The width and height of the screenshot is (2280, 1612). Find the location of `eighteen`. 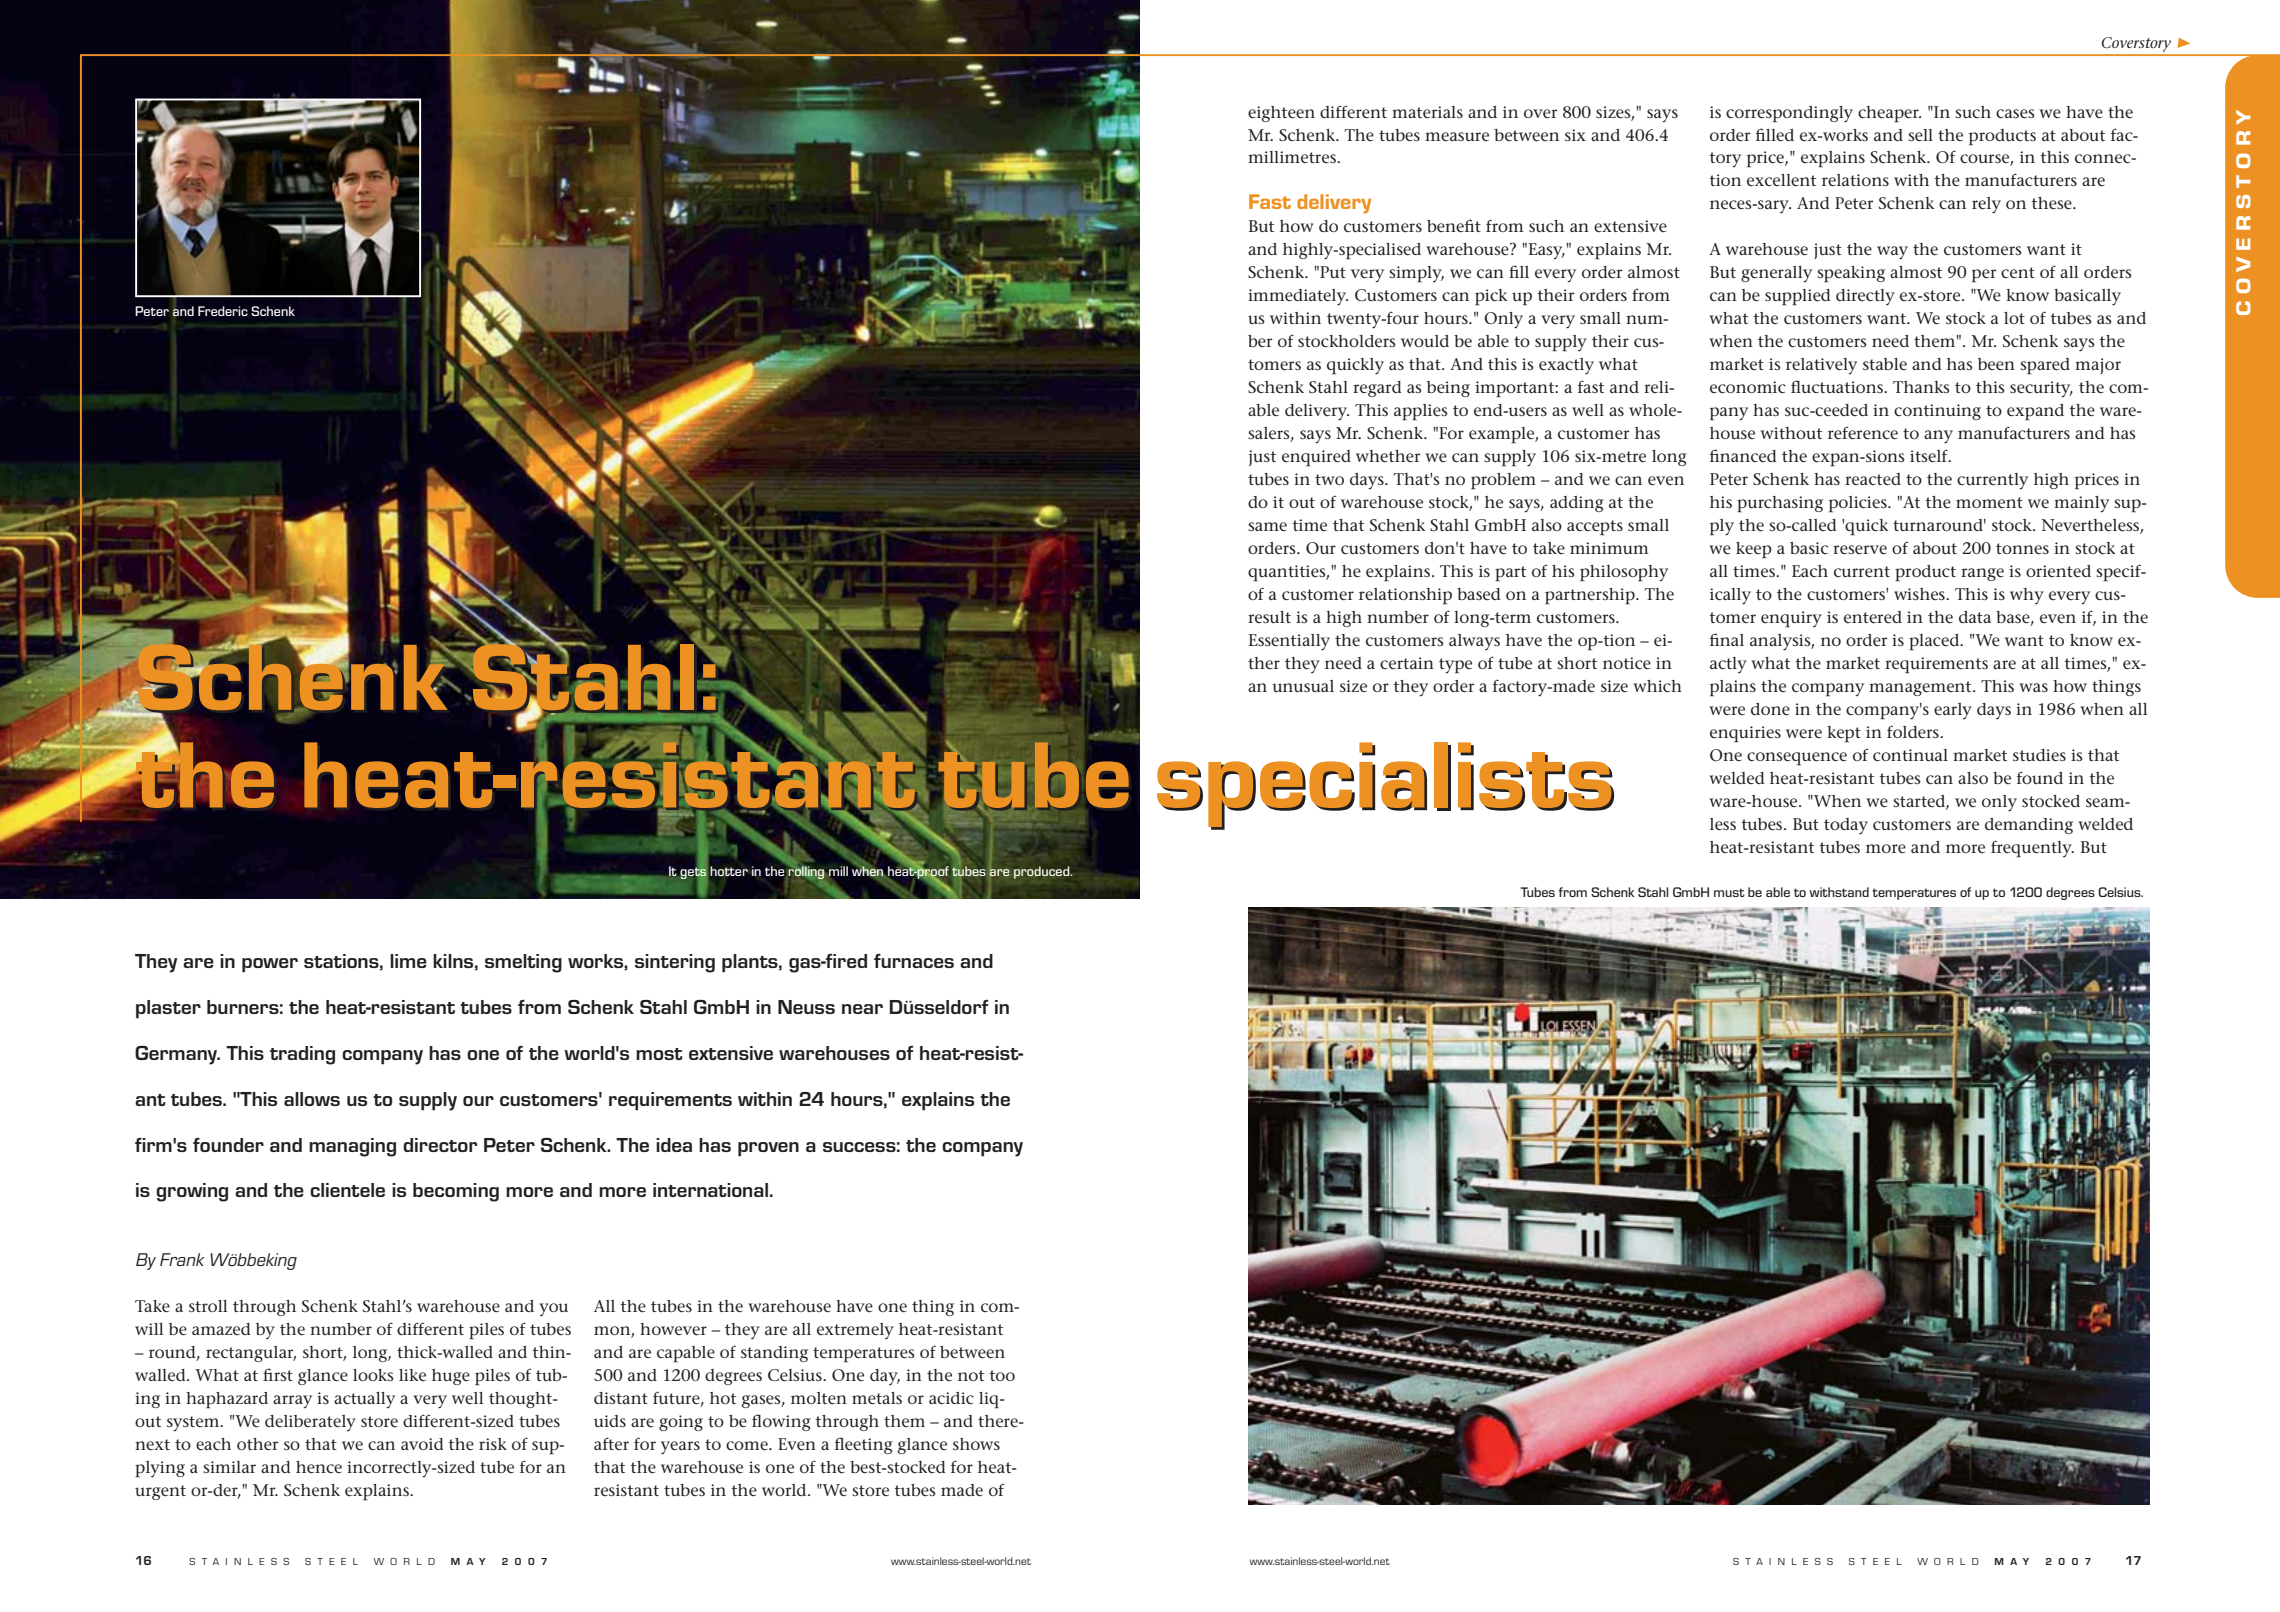

eighteen is located at coordinates (1281, 114).
